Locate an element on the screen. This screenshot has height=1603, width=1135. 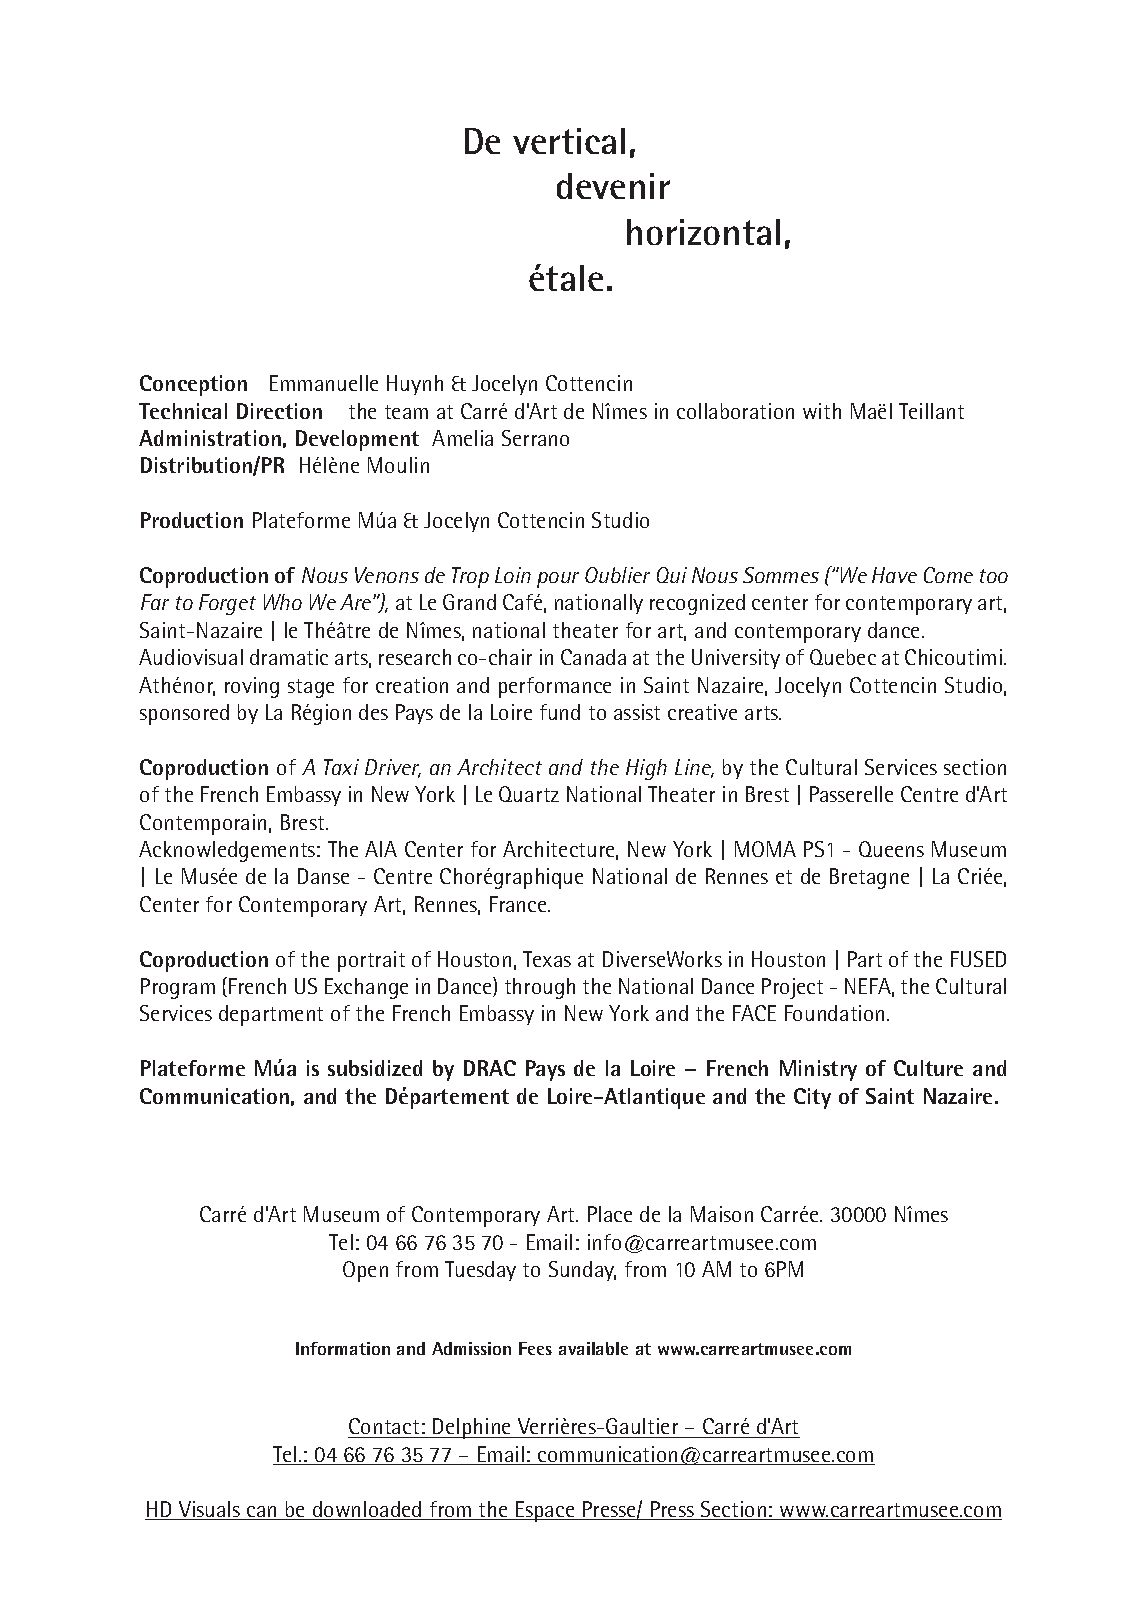
devenir is located at coordinates (613, 186).
